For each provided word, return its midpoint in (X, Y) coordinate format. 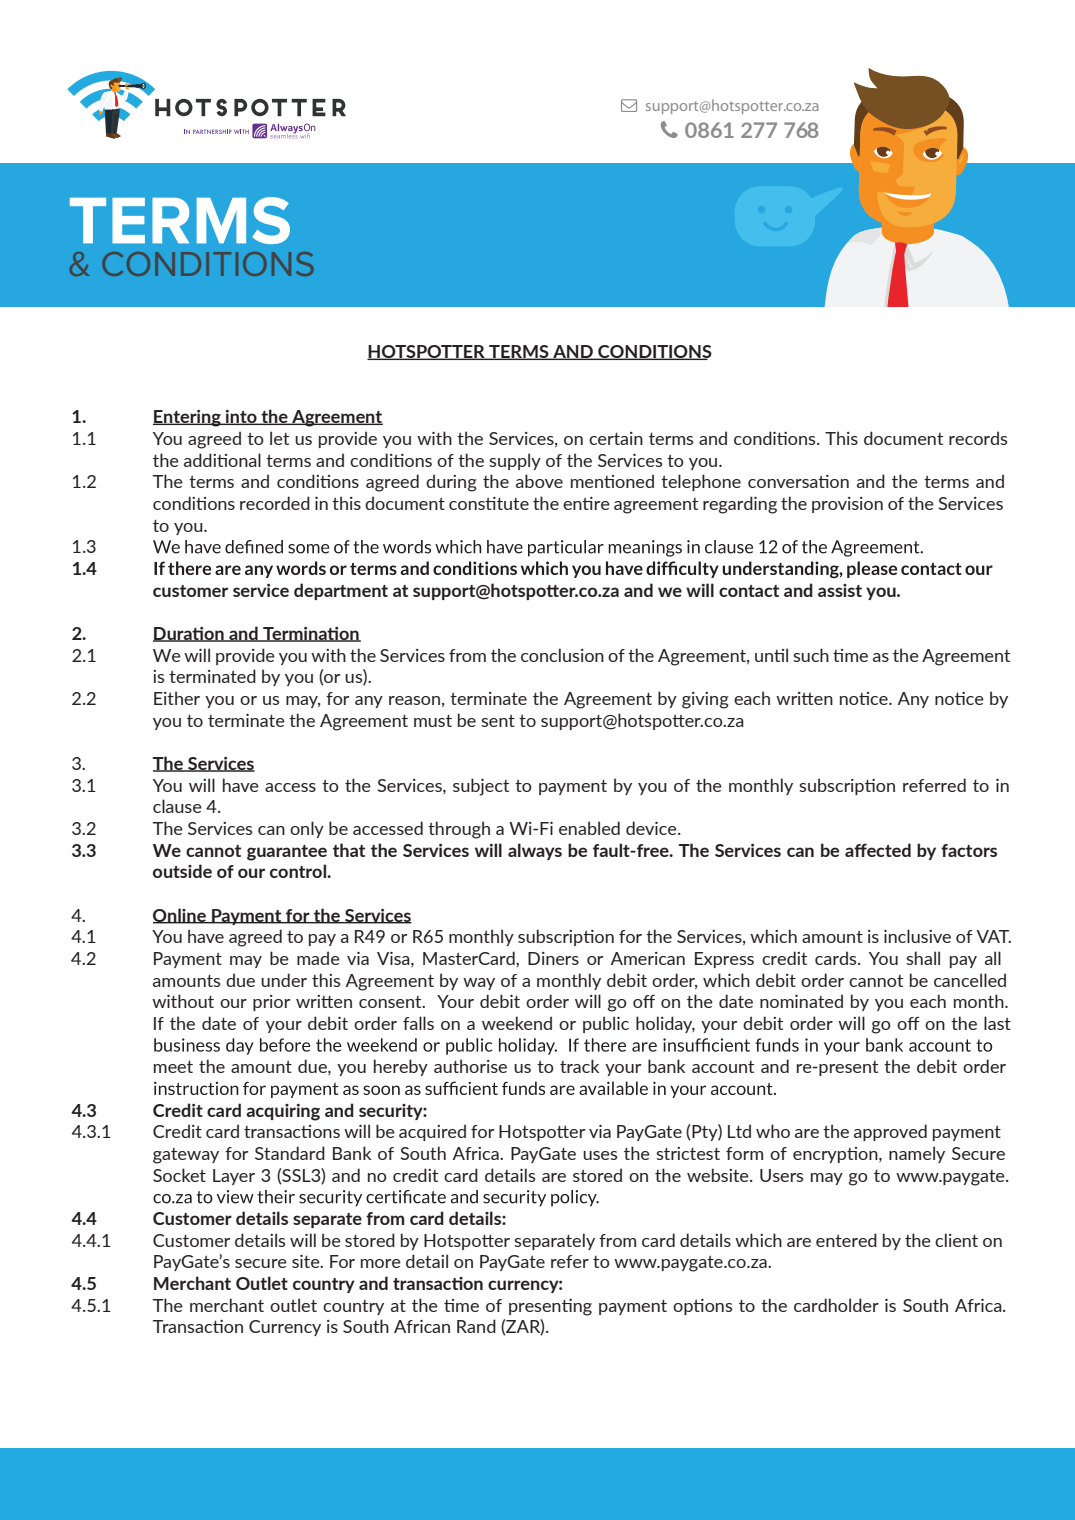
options (702, 1307)
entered (846, 1240)
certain (616, 438)
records (978, 438)
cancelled (970, 980)
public (606, 1024)
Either (177, 698)
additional (222, 460)
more (381, 1263)
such (811, 655)
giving (705, 700)
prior (271, 1003)
